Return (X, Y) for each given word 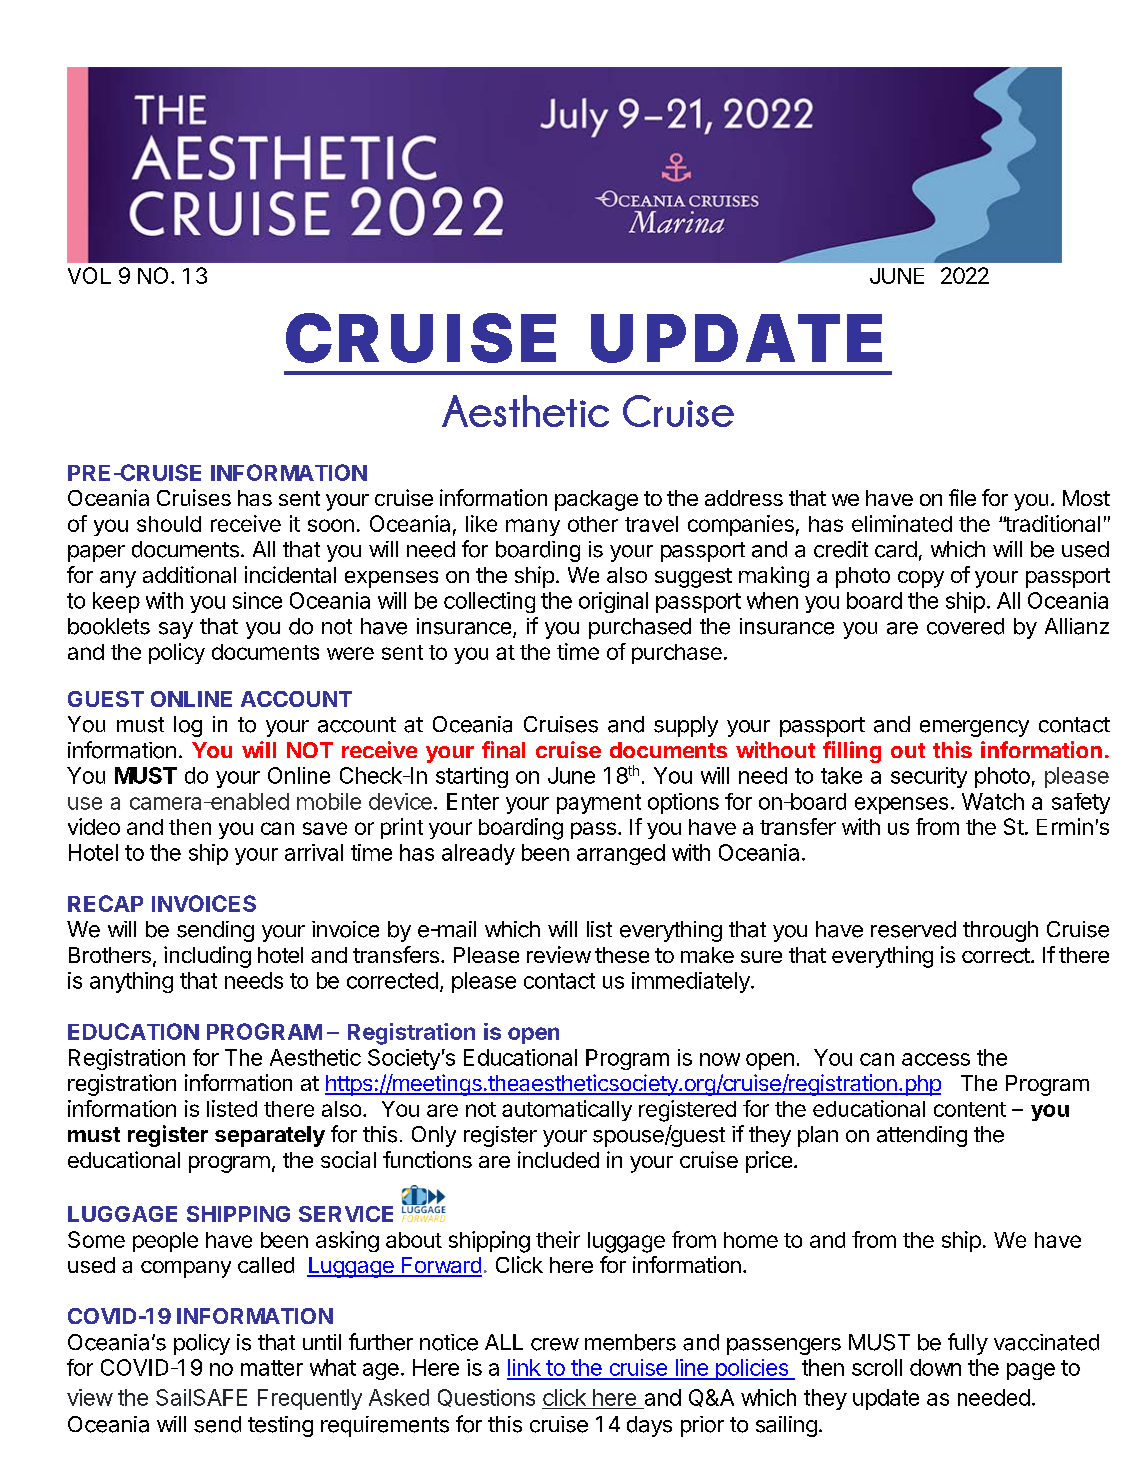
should (169, 524)
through (1000, 931)
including (207, 957)
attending (922, 1136)
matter (272, 1368)
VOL (89, 275)
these (622, 955)
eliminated (902, 523)
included (558, 1159)
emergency (974, 728)
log (188, 726)
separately (270, 1136)
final (503, 749)
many (533, 527)
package (596, 500)
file (962, 497)
